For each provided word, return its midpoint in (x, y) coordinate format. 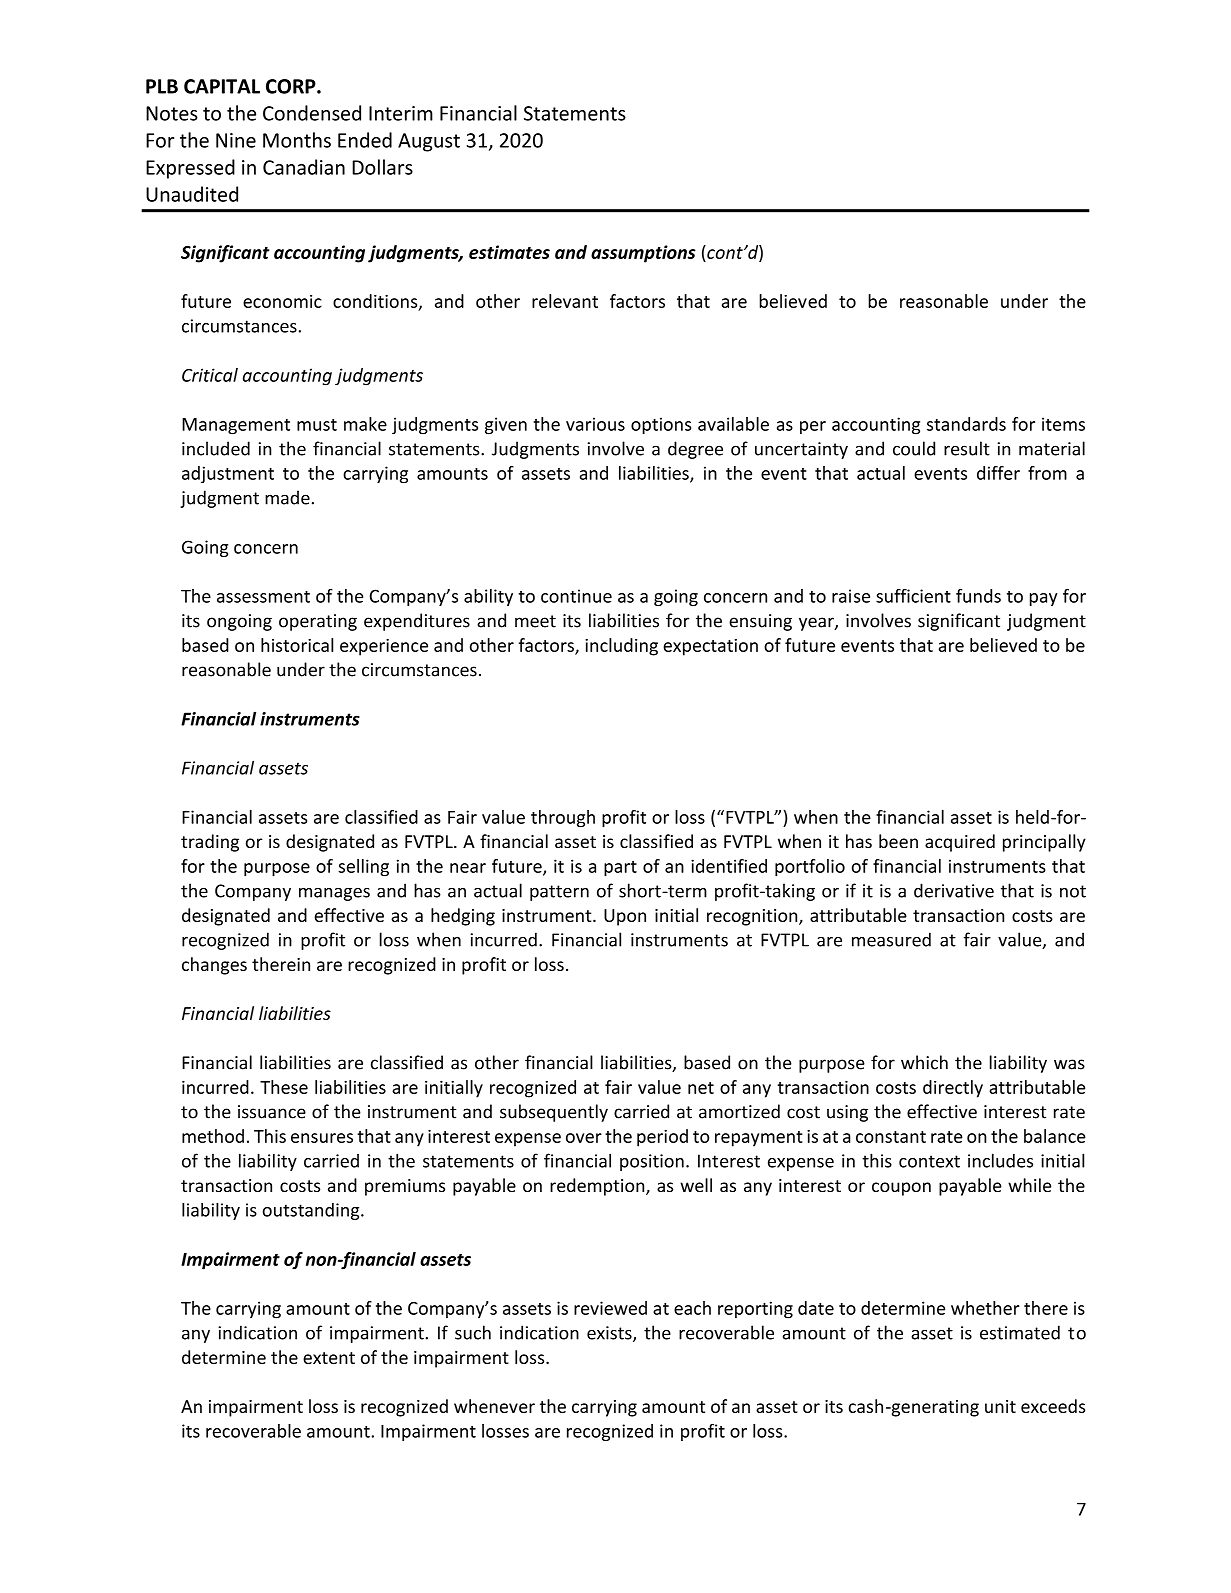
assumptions (643, 254)
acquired (960, 843)
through (563, 819)
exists (610, 1334)
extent (329, 1358)
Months (297, 140)
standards (966, 424)
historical (297, 645)
